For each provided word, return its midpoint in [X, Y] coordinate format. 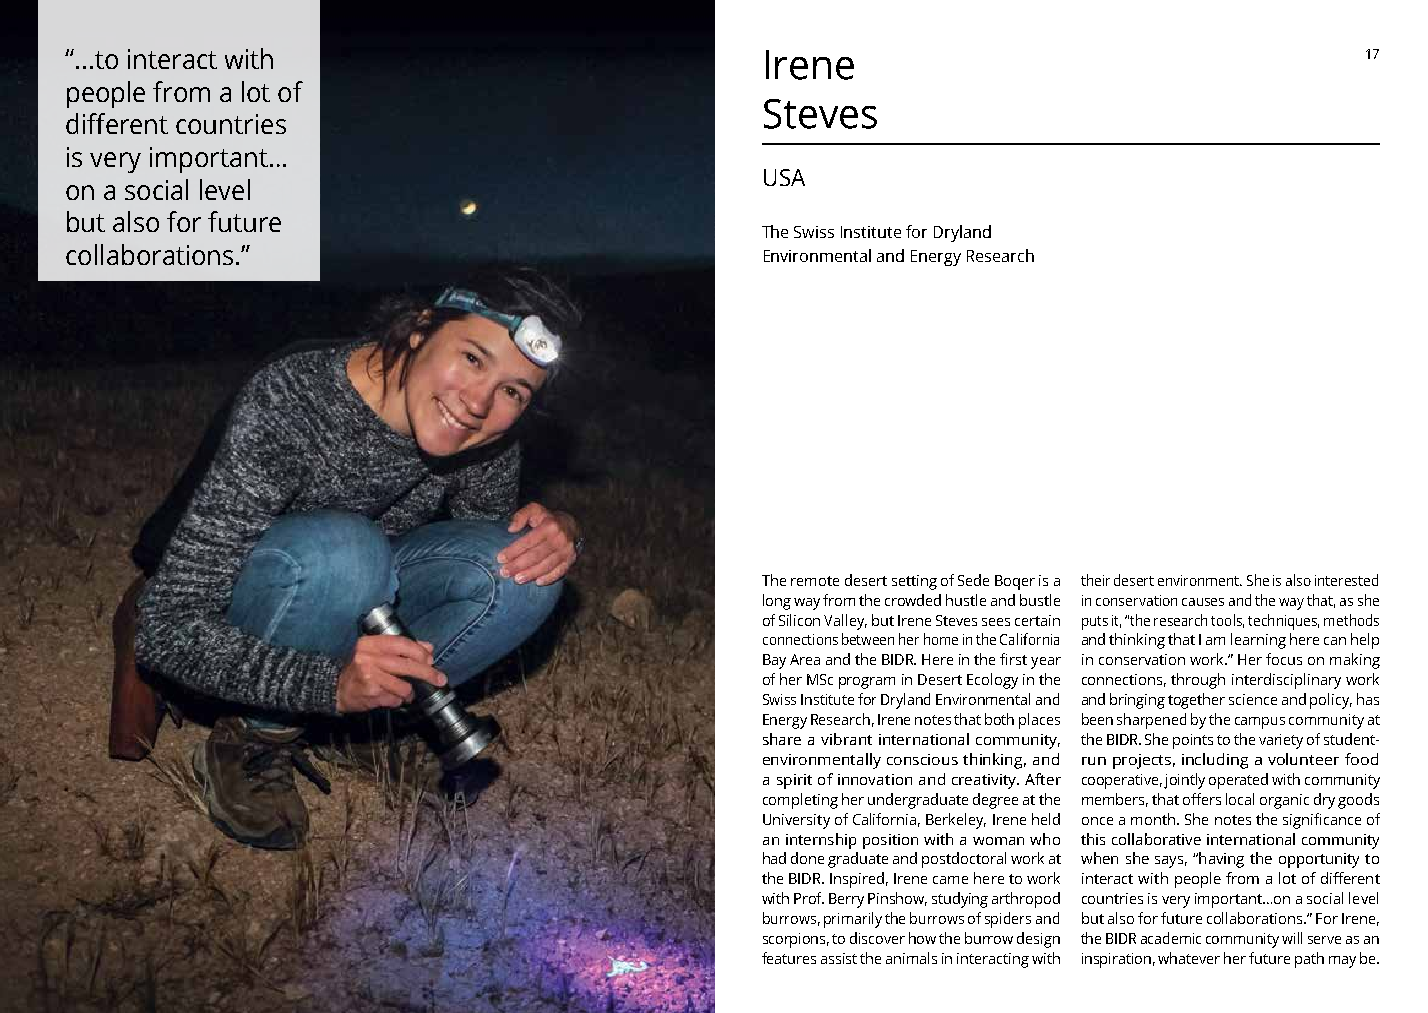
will [1292, 938]
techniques [1283, 622]
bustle [1040, 600]
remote [815, 581]
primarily [853, 920]
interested [1346, 580]
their [1095, 580]
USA [784, 177]
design [1038, 940]
